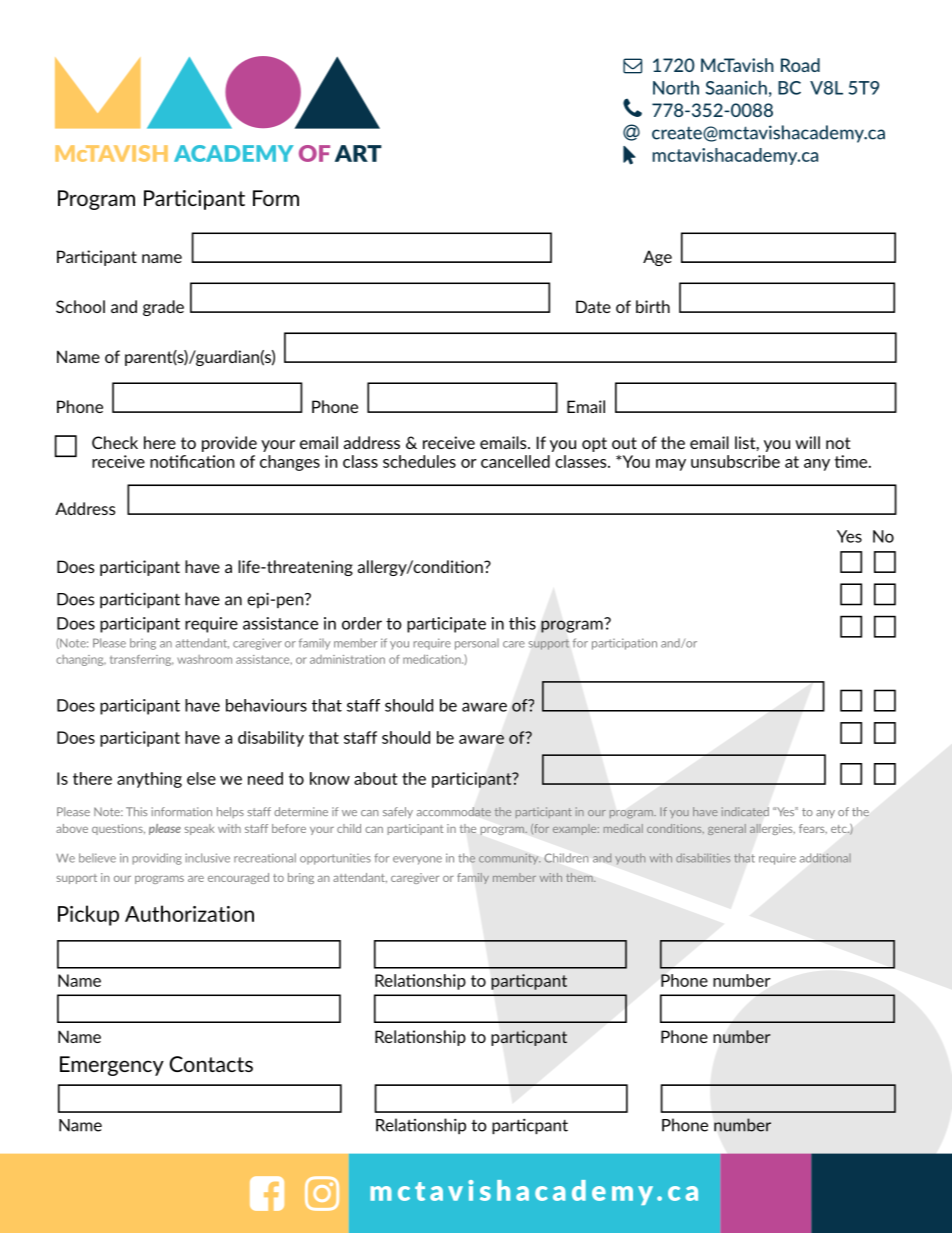 The height and width of the screenshot is (1233, 952). What do you see at coordinates (163, 308) in the screenshot?
I see `grade` at bounding box center [163, 308].
